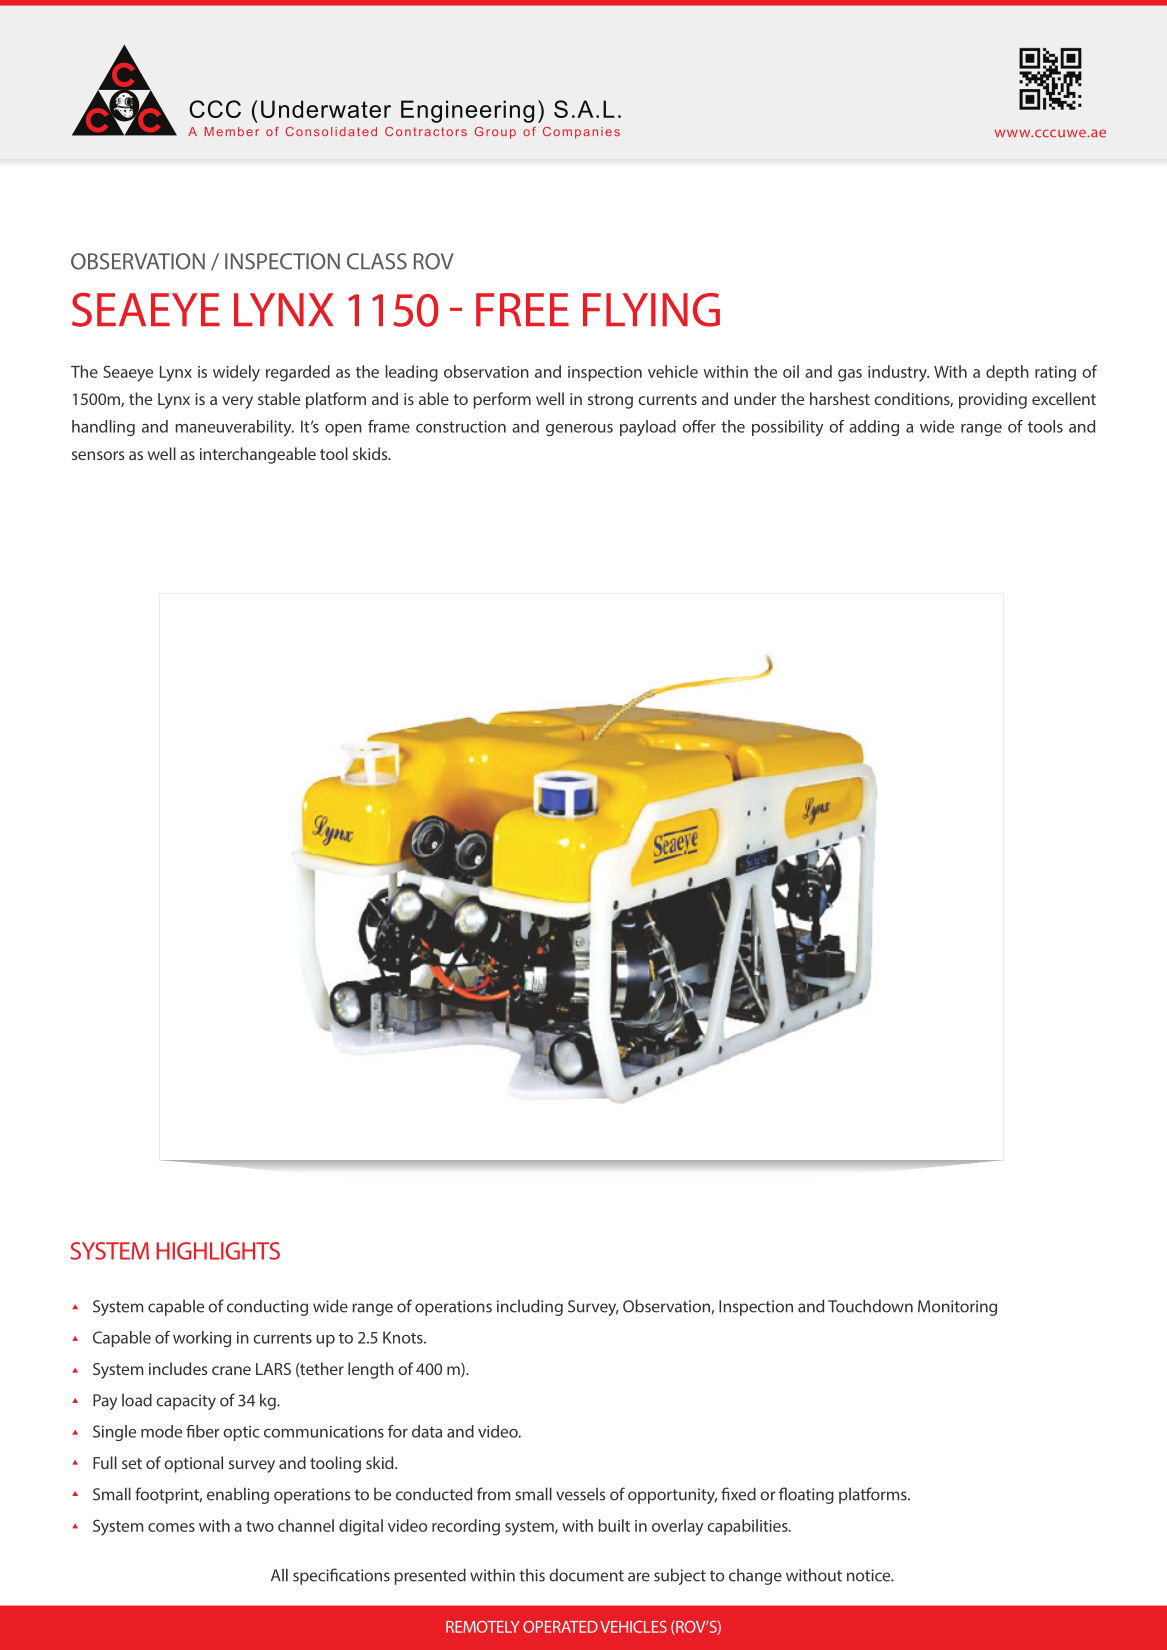 The height and width of the screenshot is (1650, 1167). What do you see at coordinates (530, 1307) in the screenshot?
I see `including` at bounding box center [530, 1307].
